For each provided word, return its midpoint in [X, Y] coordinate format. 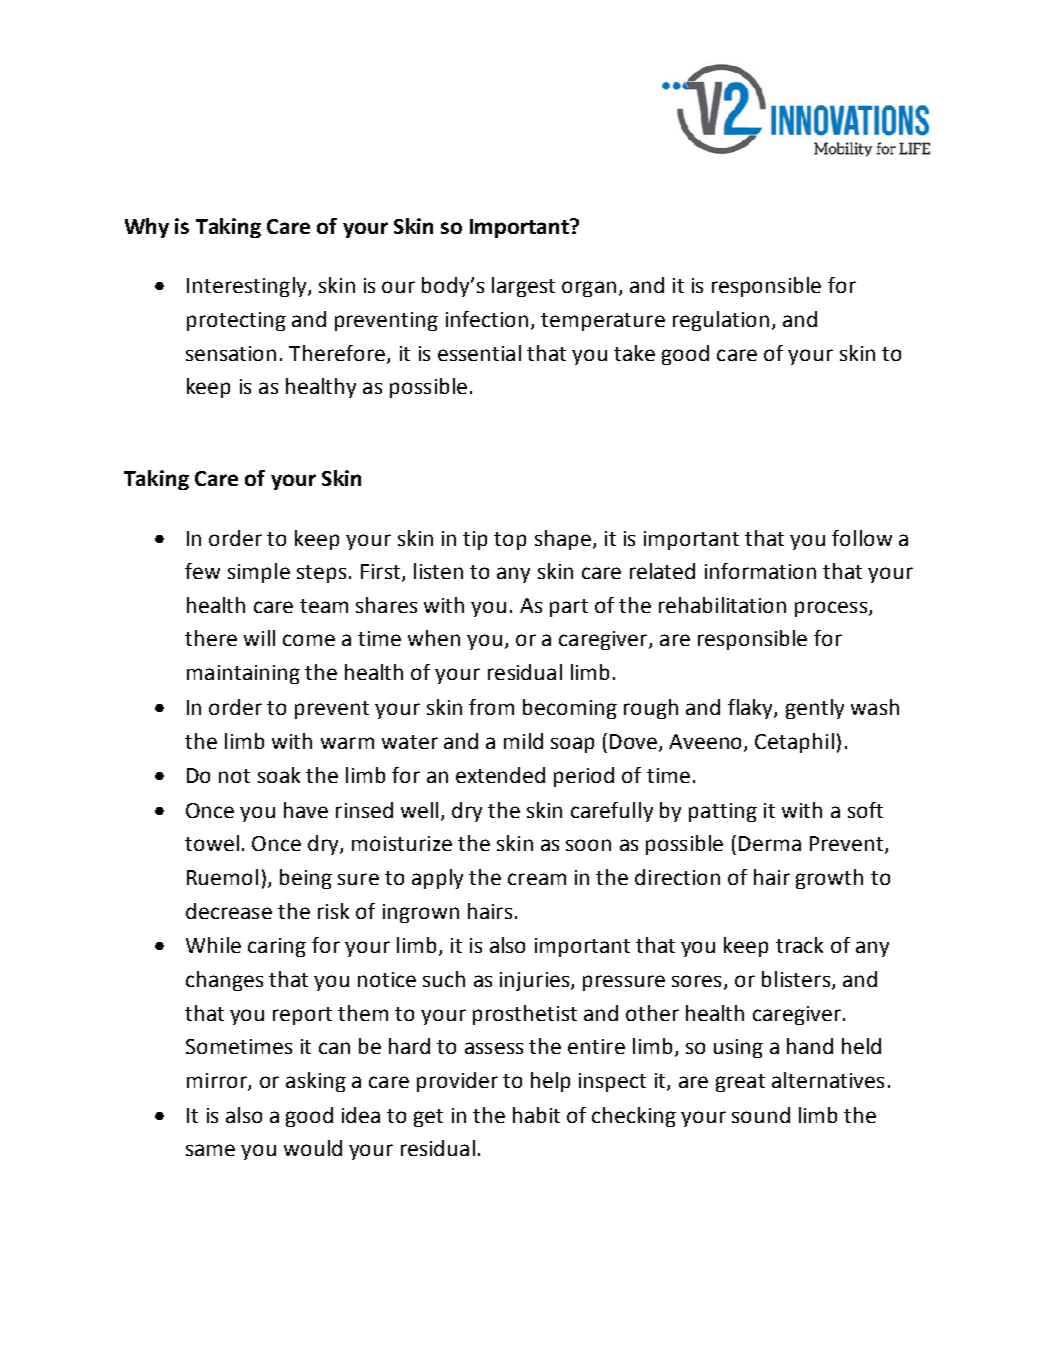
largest [523, 287]
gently [815, 709]
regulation [721, 321]
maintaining [243, 674]
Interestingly [248, 287]
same [210, 1150]
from [491, 707]
